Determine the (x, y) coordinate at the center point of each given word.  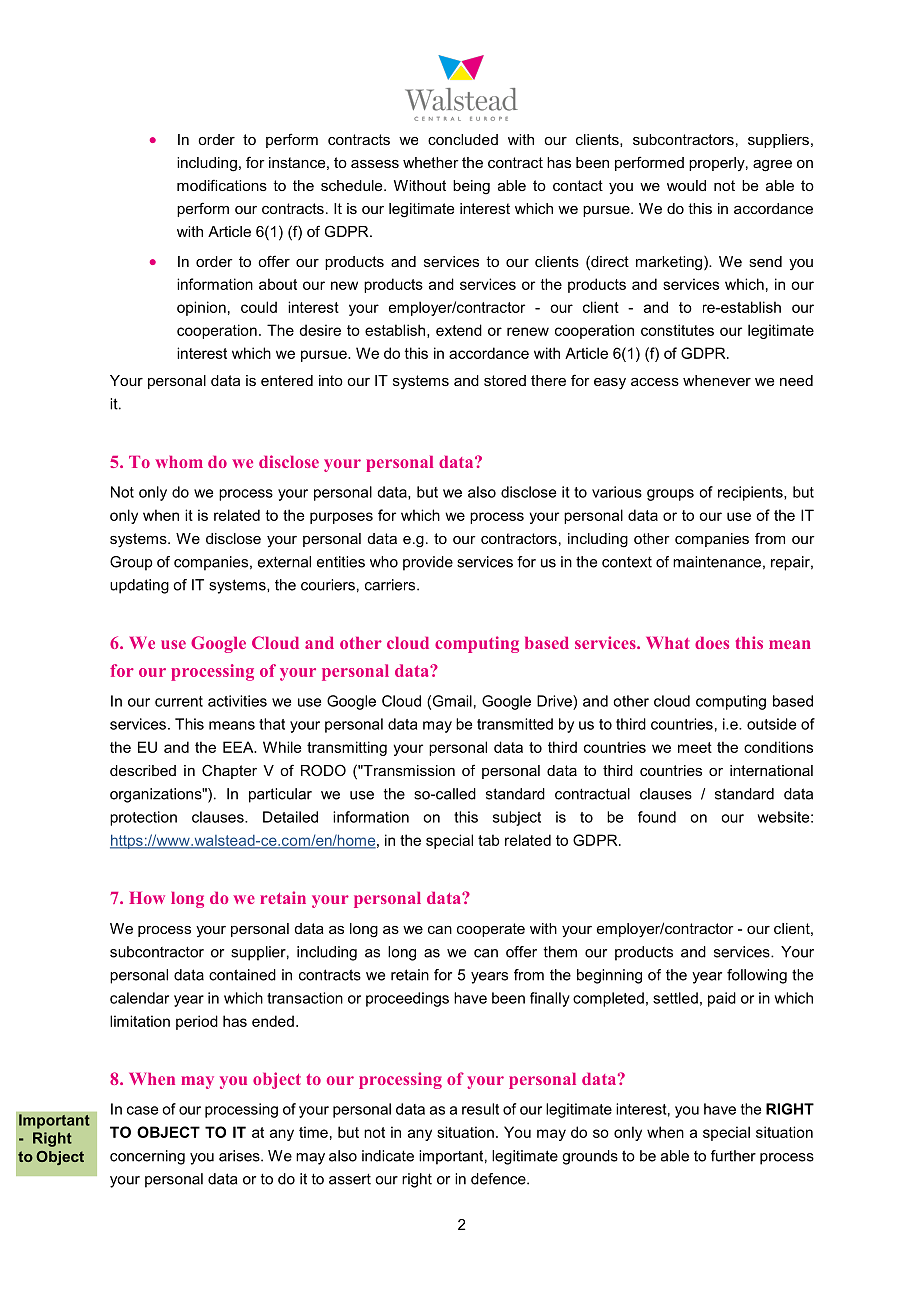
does (712, 643)
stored (505, 380)
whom (179, 462)
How (147, 898)
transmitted (515, 724)
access (655, 382)
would (686, 185)
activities (237, 701)
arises (240, 1156)
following (757, 976)
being (471, 187)
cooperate (491, 930)
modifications (222, 185)
